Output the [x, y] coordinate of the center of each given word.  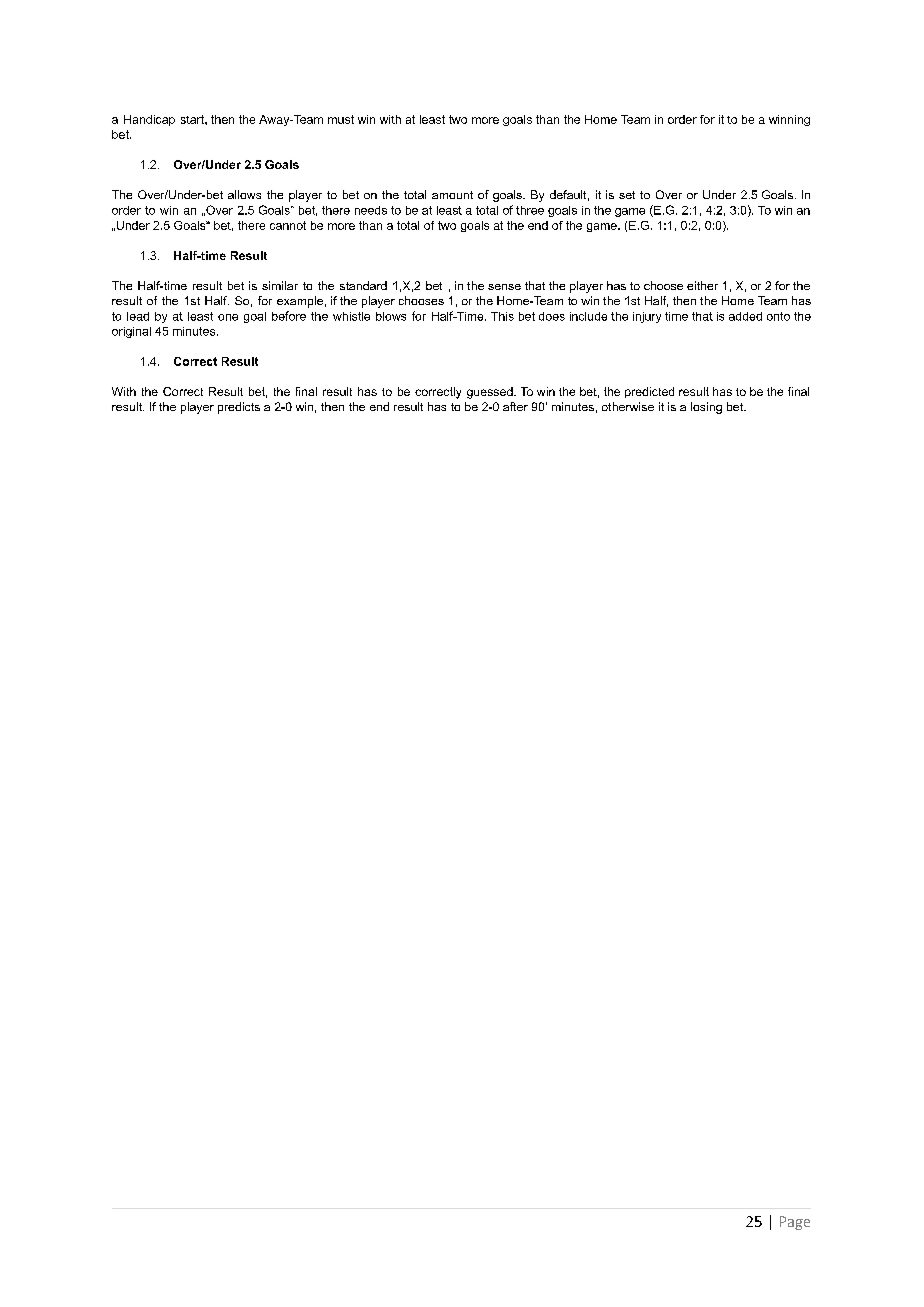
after [515, 406]
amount [452, 195]
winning [789, 120]
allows [244, 194]
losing [706, 408]
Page [795, 1223]
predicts [239, 408]
